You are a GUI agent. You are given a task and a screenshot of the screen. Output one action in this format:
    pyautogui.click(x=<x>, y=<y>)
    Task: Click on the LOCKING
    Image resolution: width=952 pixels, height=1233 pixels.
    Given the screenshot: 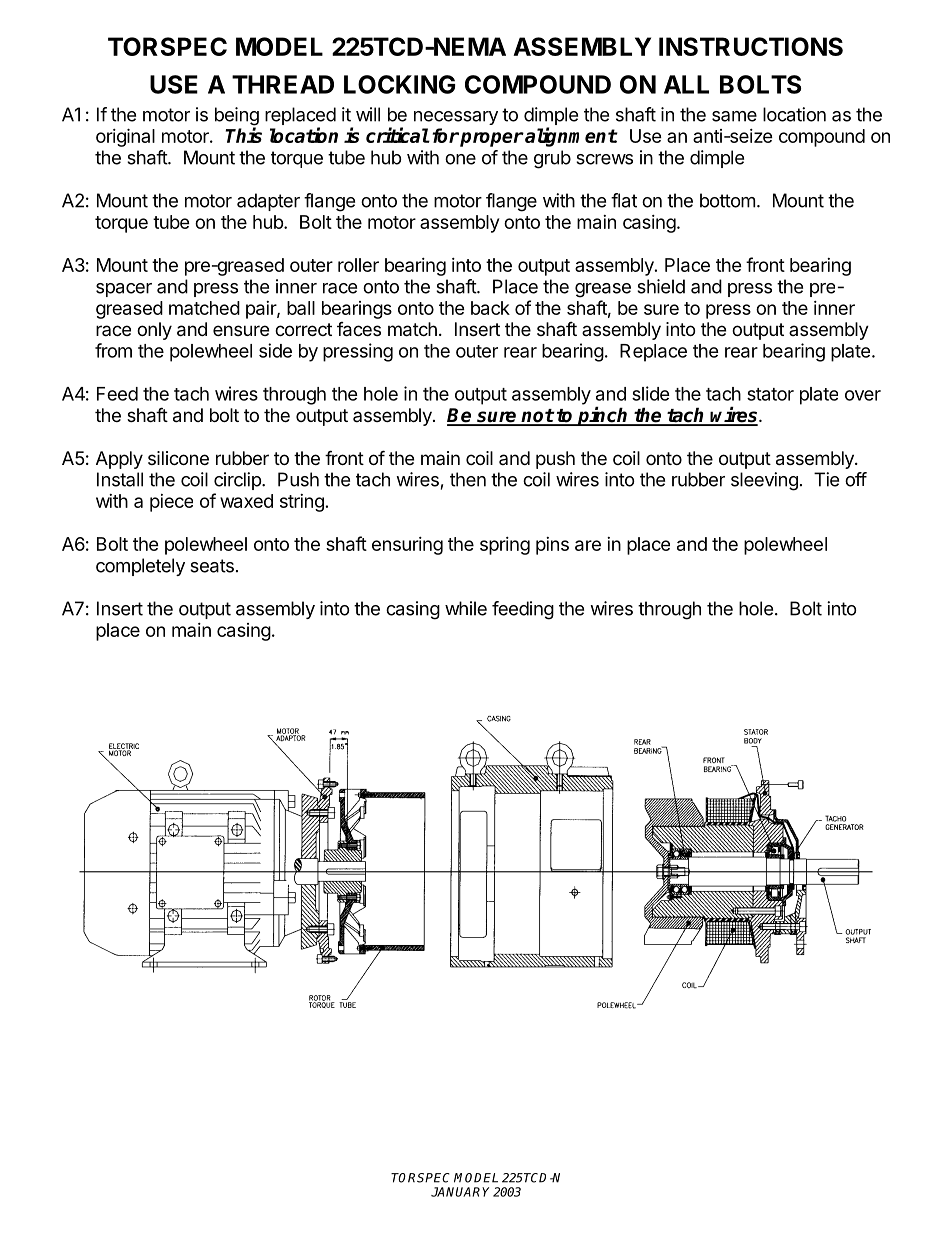 What is the action you would take?
    pyautogui.click(x=399, y=84)
